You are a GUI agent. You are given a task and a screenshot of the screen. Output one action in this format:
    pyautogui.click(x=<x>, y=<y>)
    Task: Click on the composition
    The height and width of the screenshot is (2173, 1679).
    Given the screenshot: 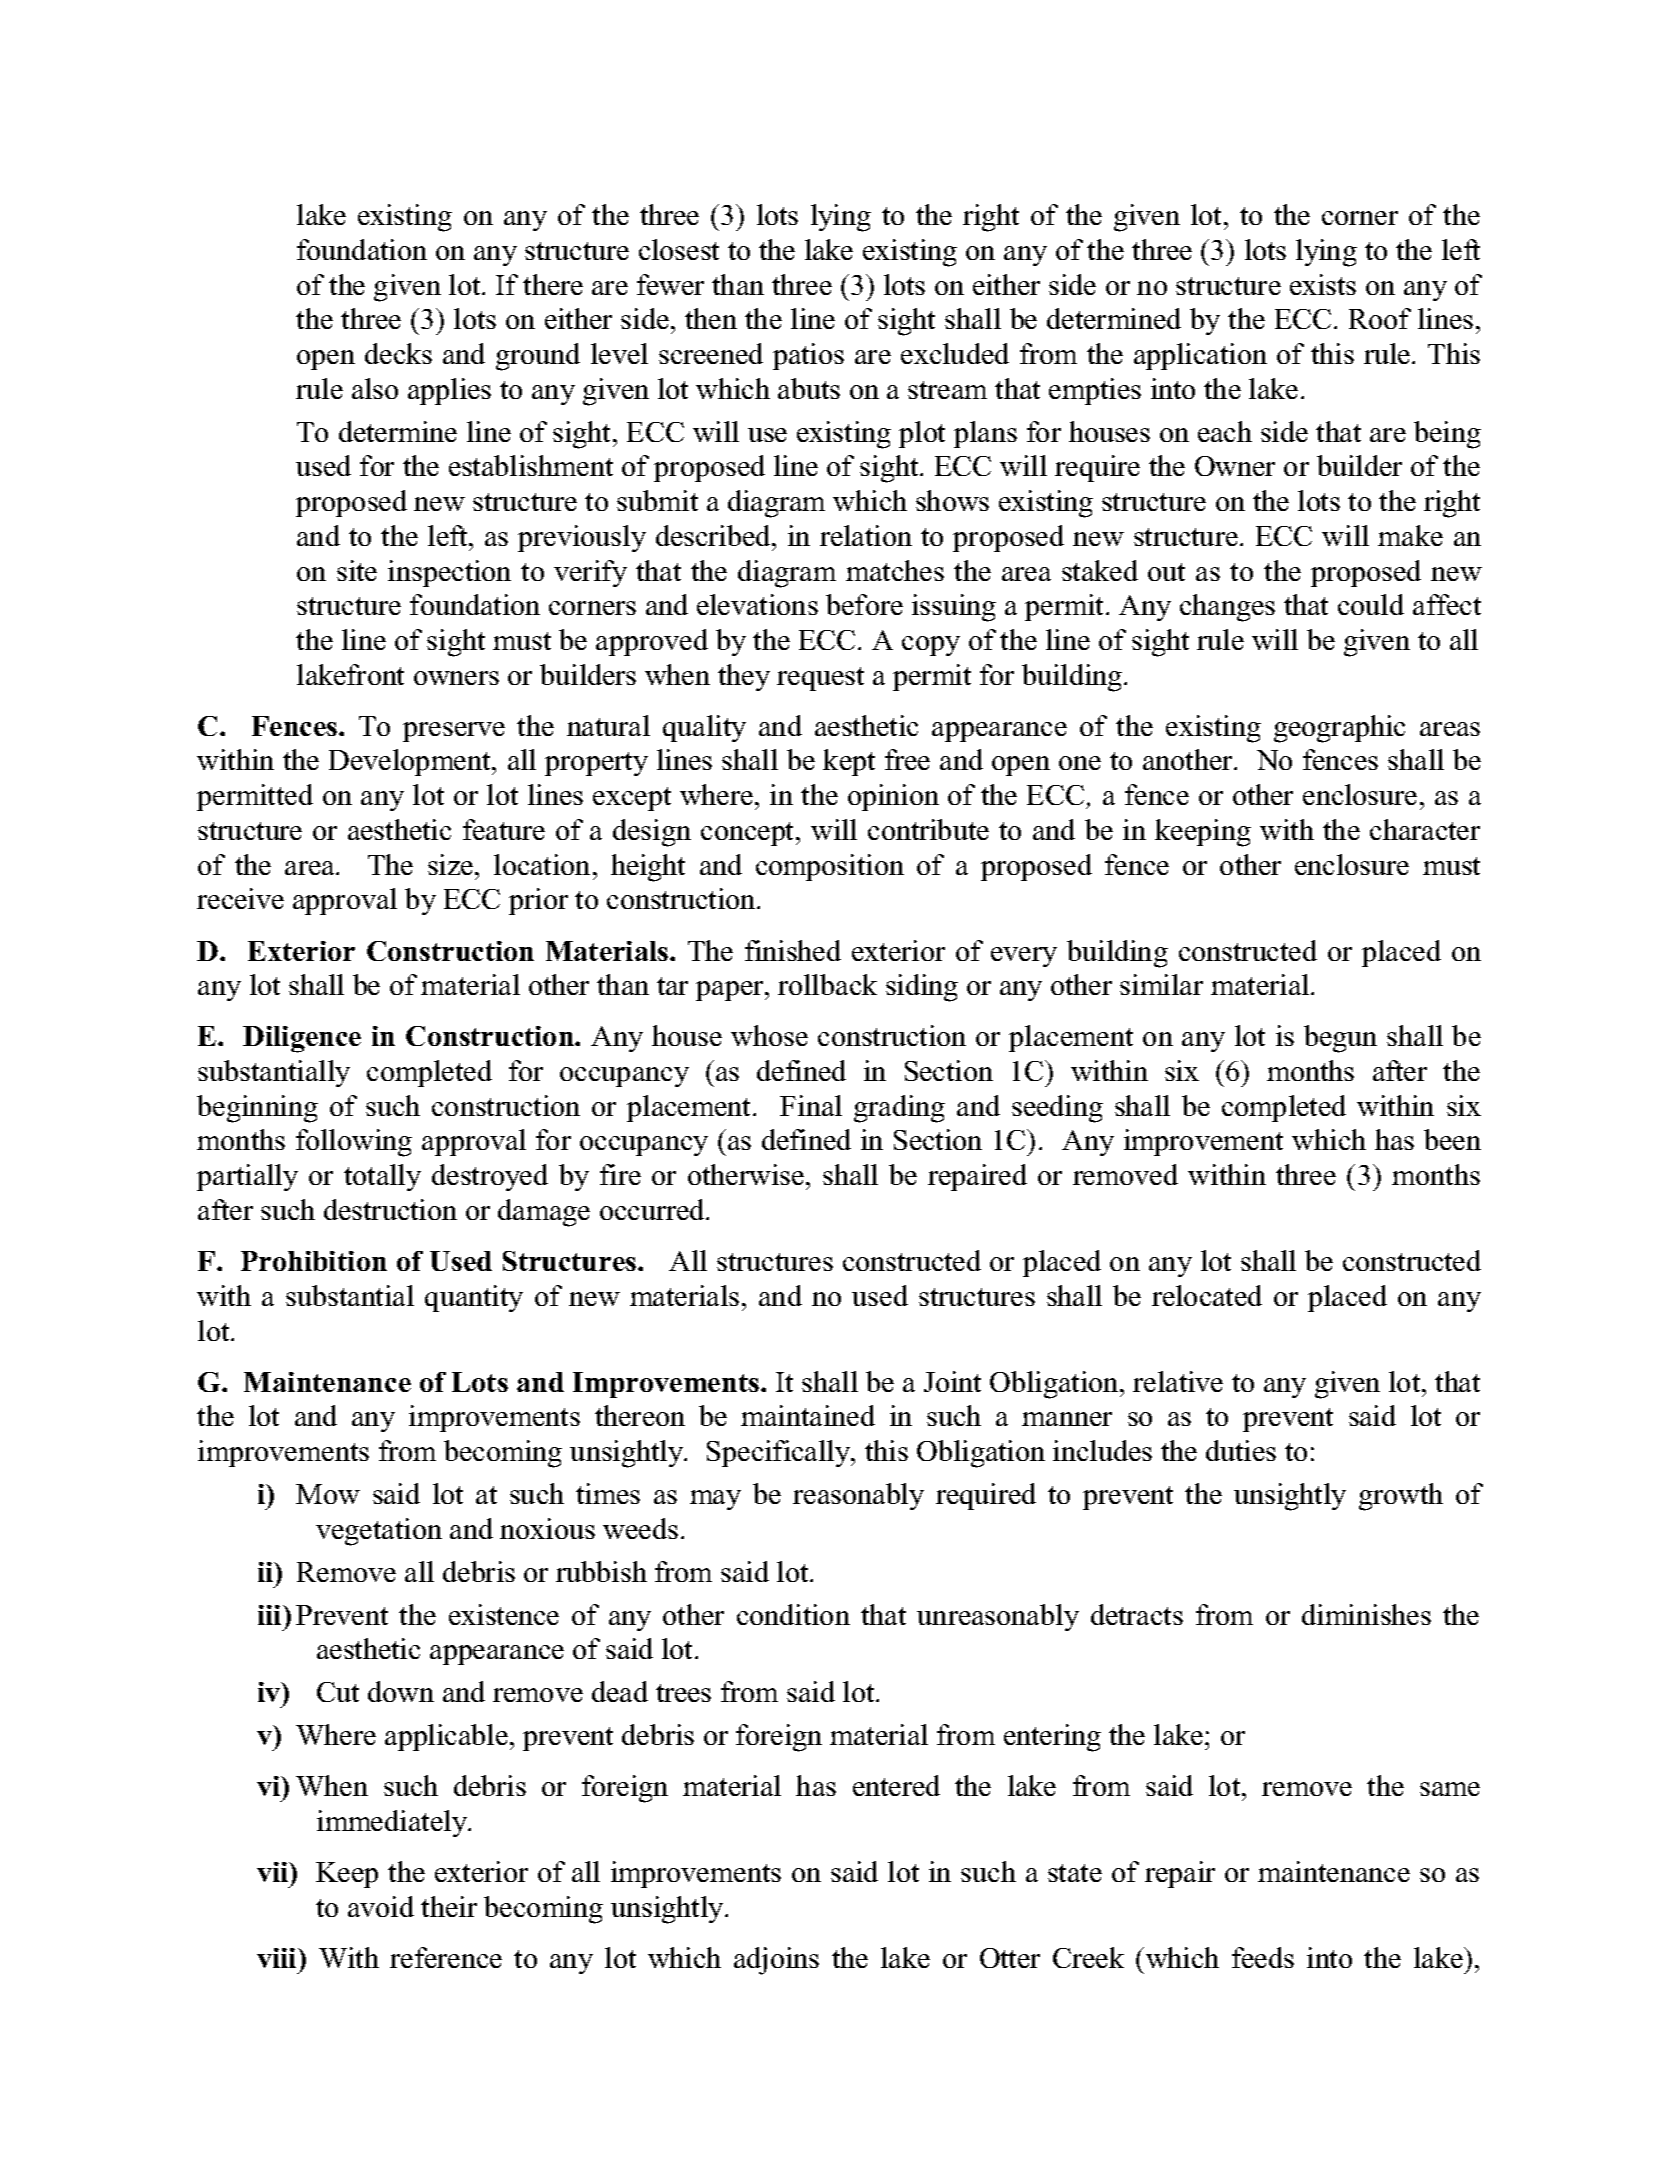 What is the action you would take?
    pyautogui.click(x=830, y=867)
